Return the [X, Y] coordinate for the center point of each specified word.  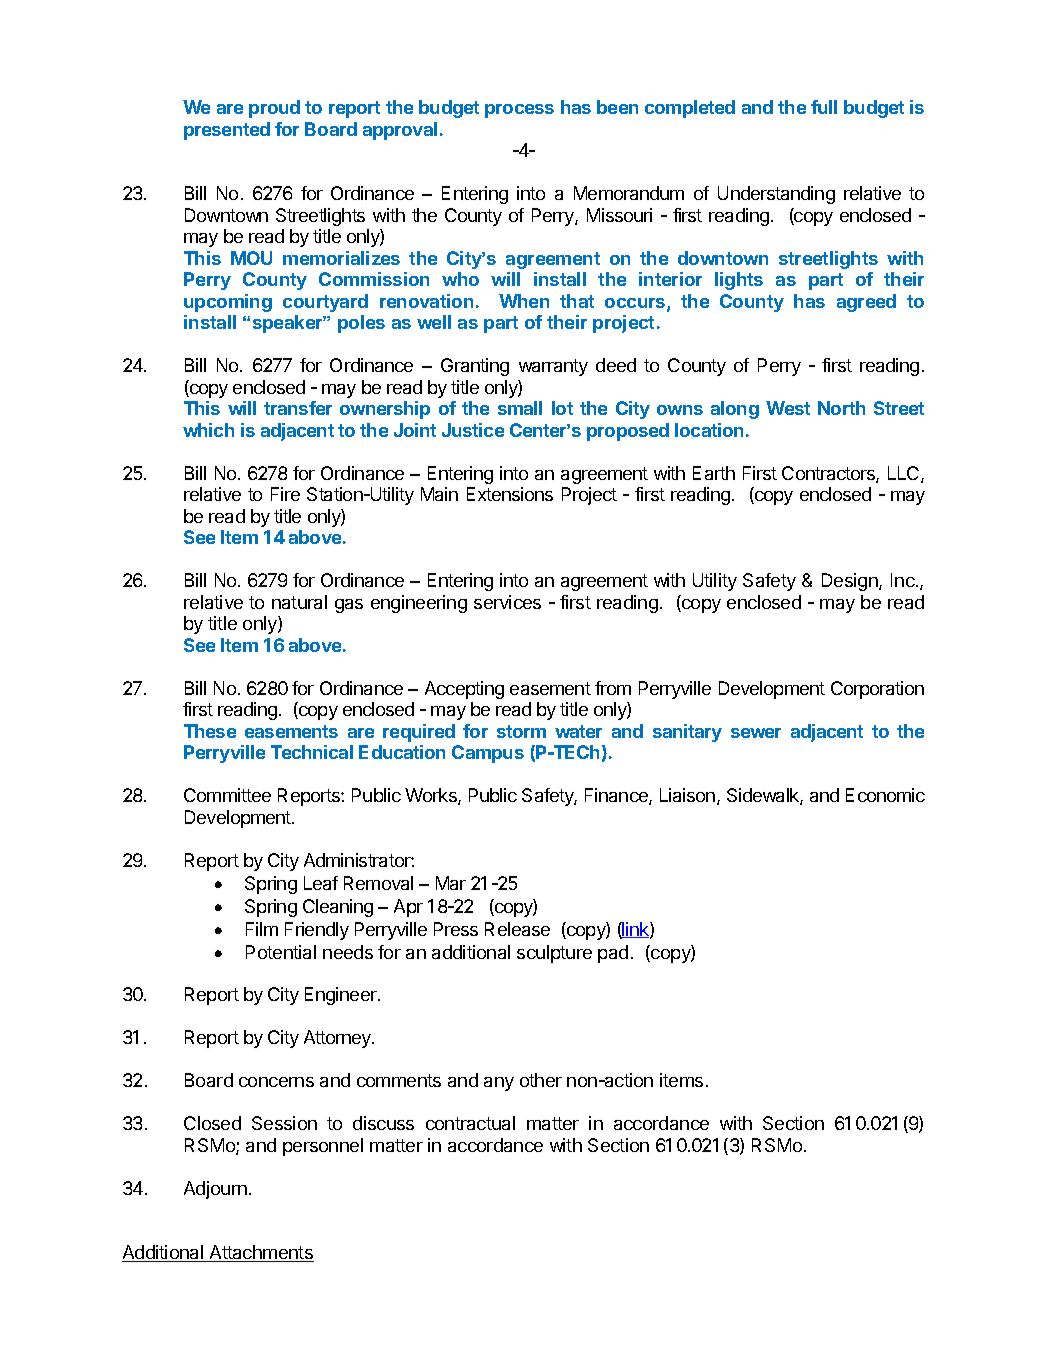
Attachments [260, 1253]
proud [274, 109]
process [519, 111]
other [541, 1080]
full [824, 107]
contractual [470, 1123]
